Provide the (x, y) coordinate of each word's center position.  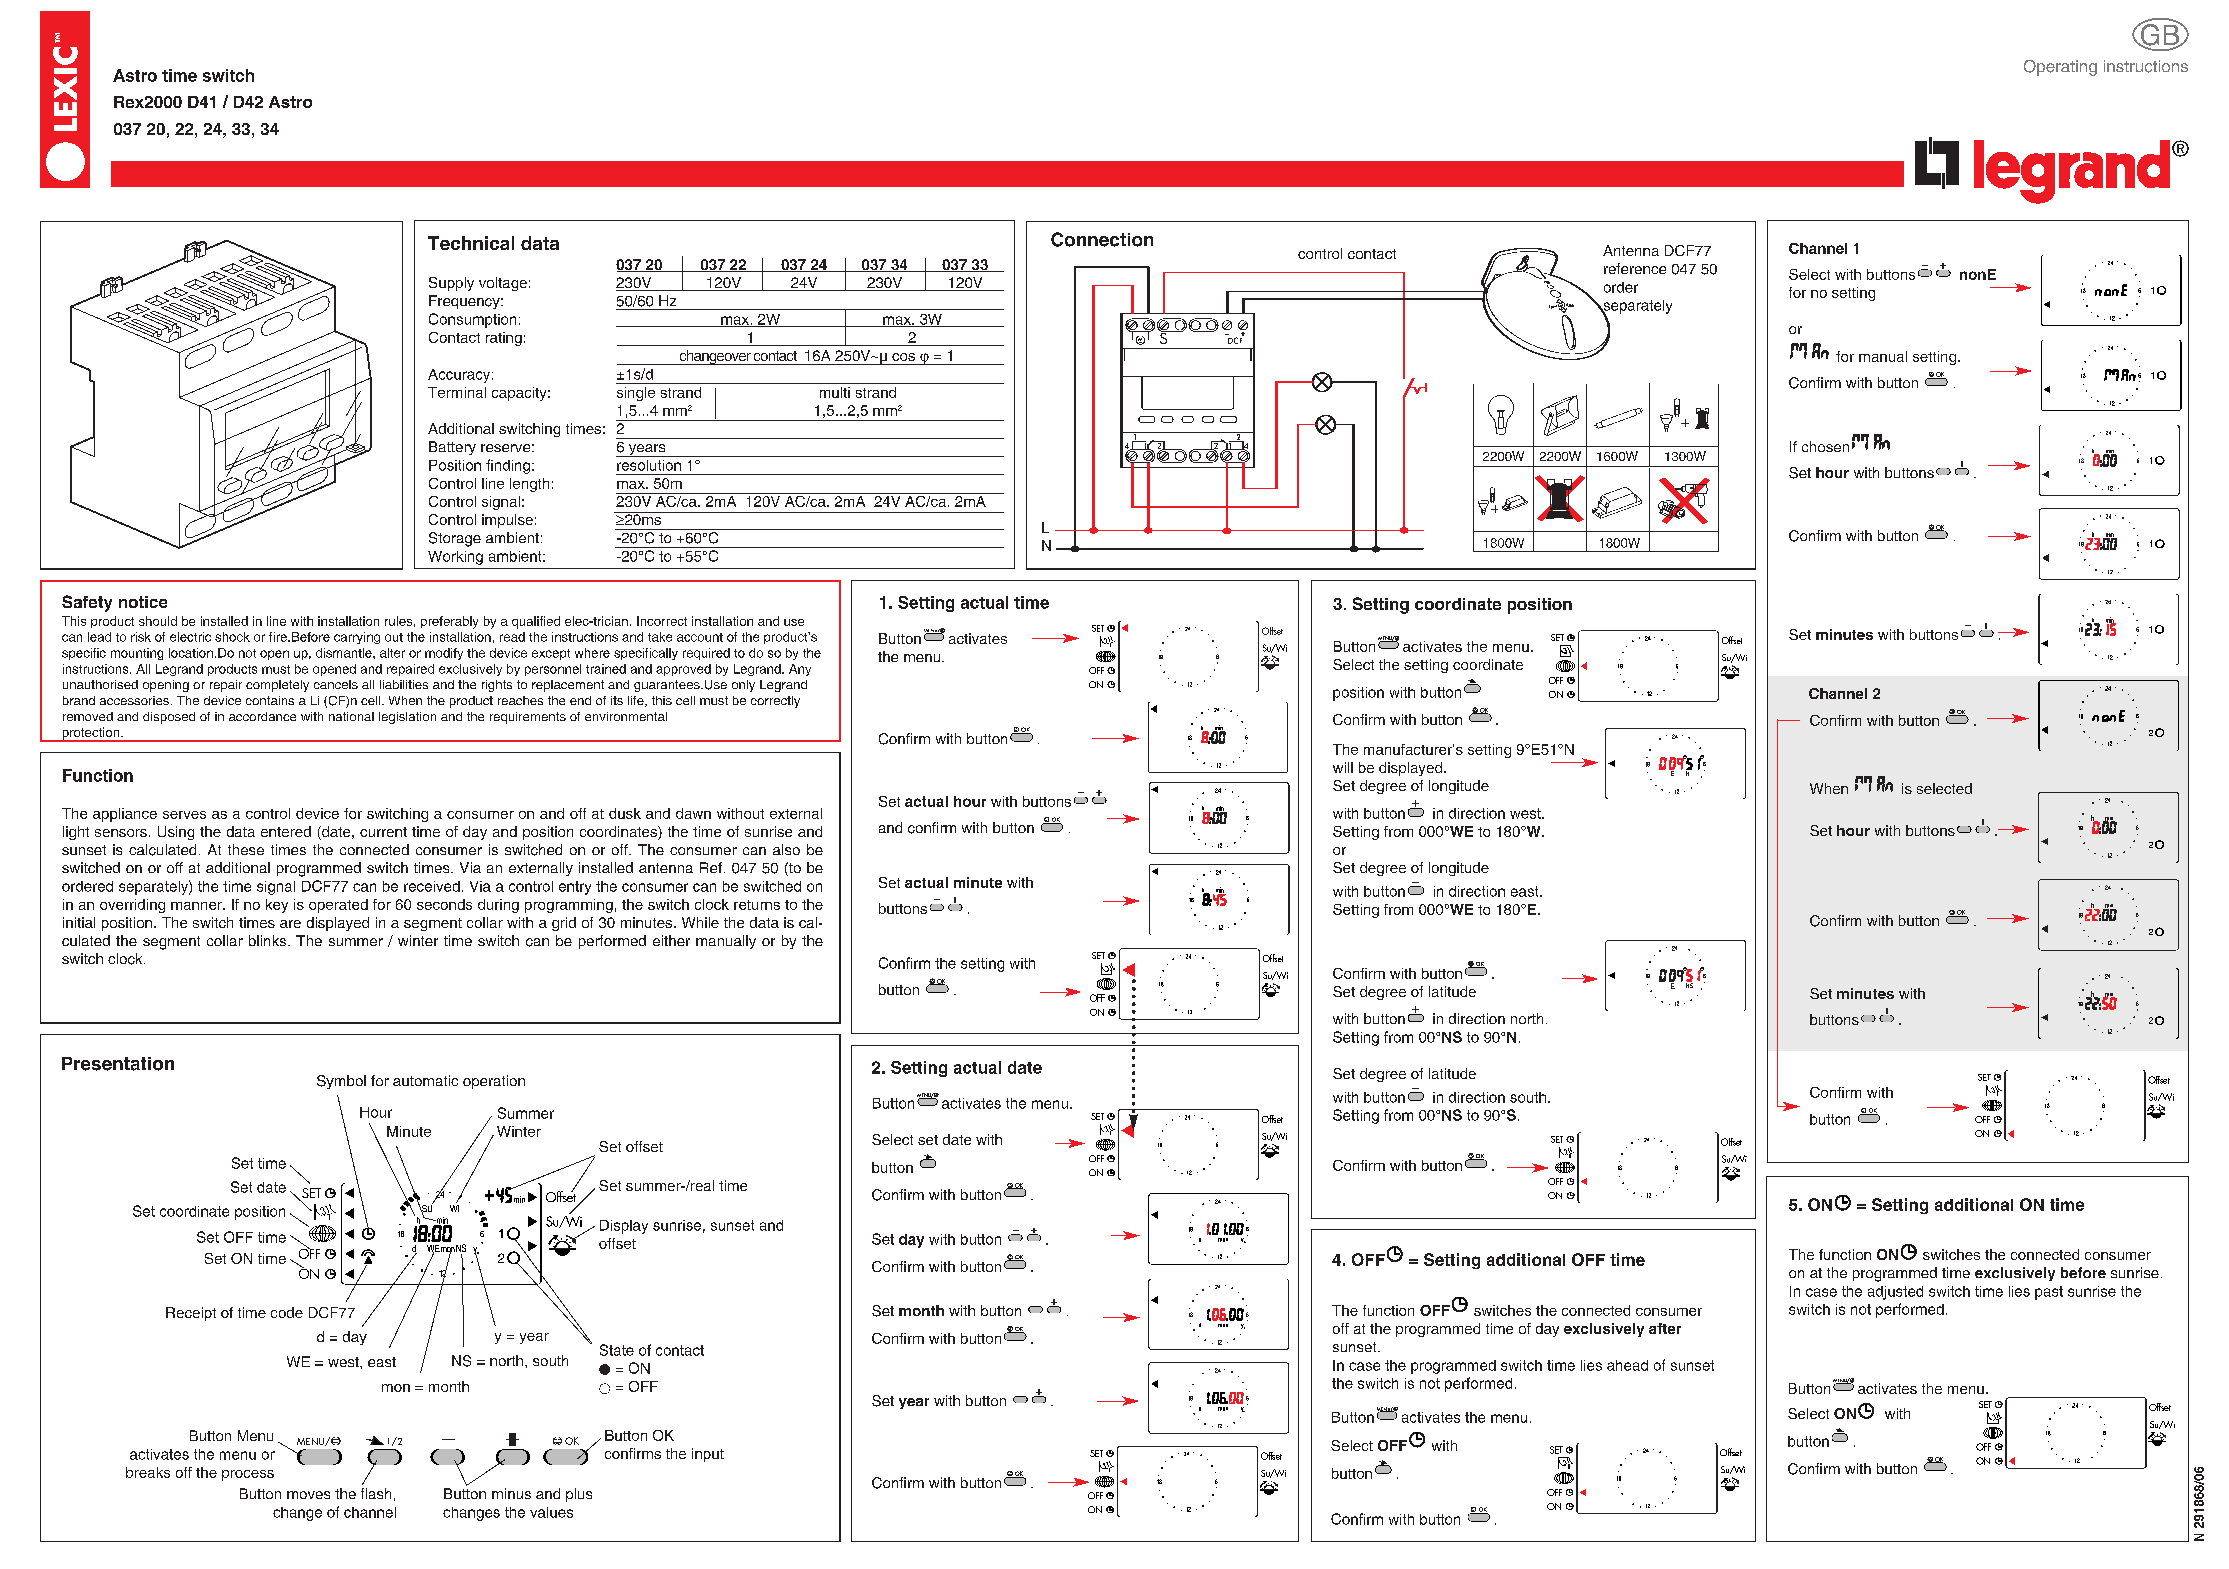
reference (1635, 268)
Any (800, 670)
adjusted (1895, 1293)
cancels (336, 684)
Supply (451, 284)
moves (308, 1495)
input (708, 1455)
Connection (1102, 239)
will (1343, 767)
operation (494, 1082)
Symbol (341, 1082)
